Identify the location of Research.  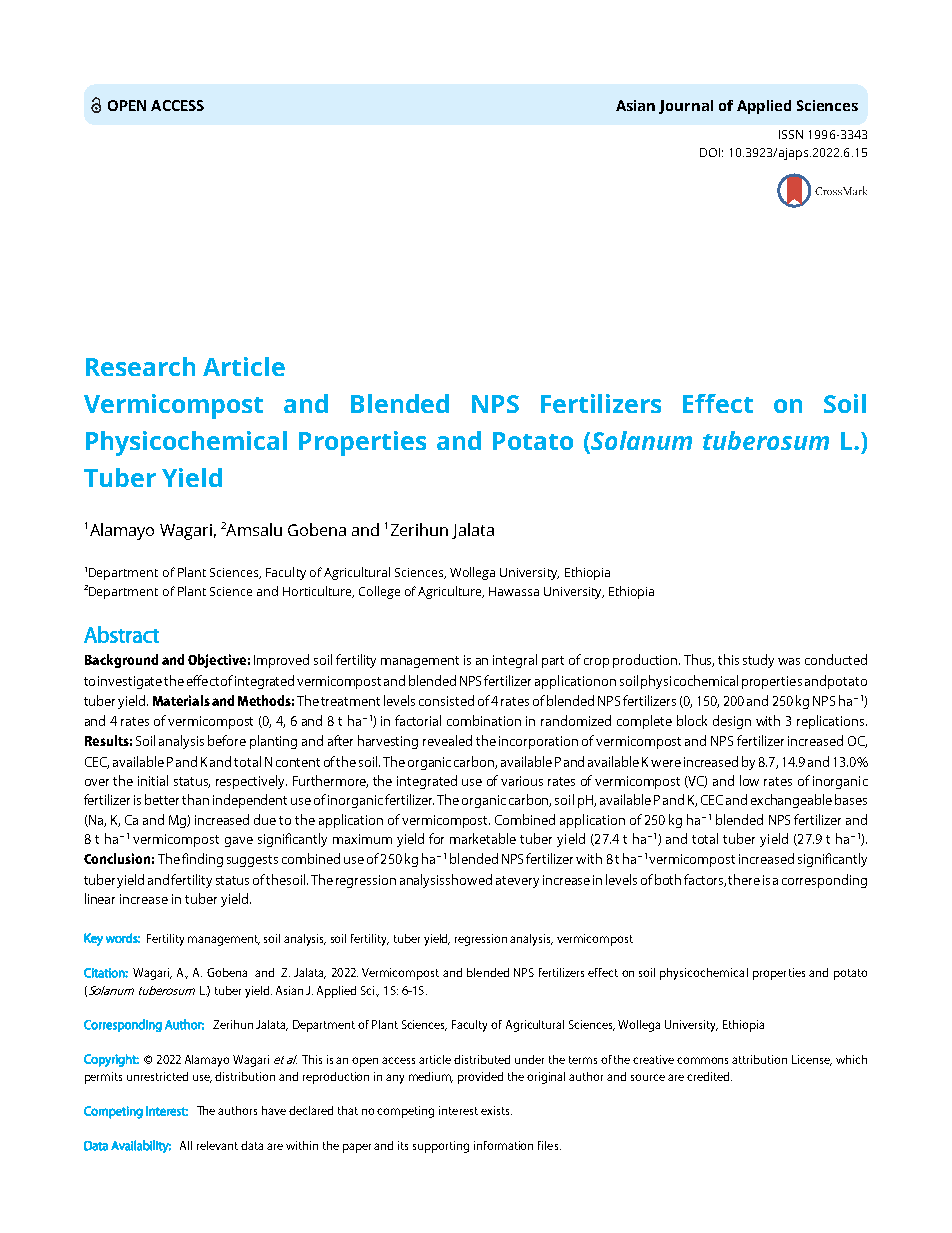
(140, 366).
